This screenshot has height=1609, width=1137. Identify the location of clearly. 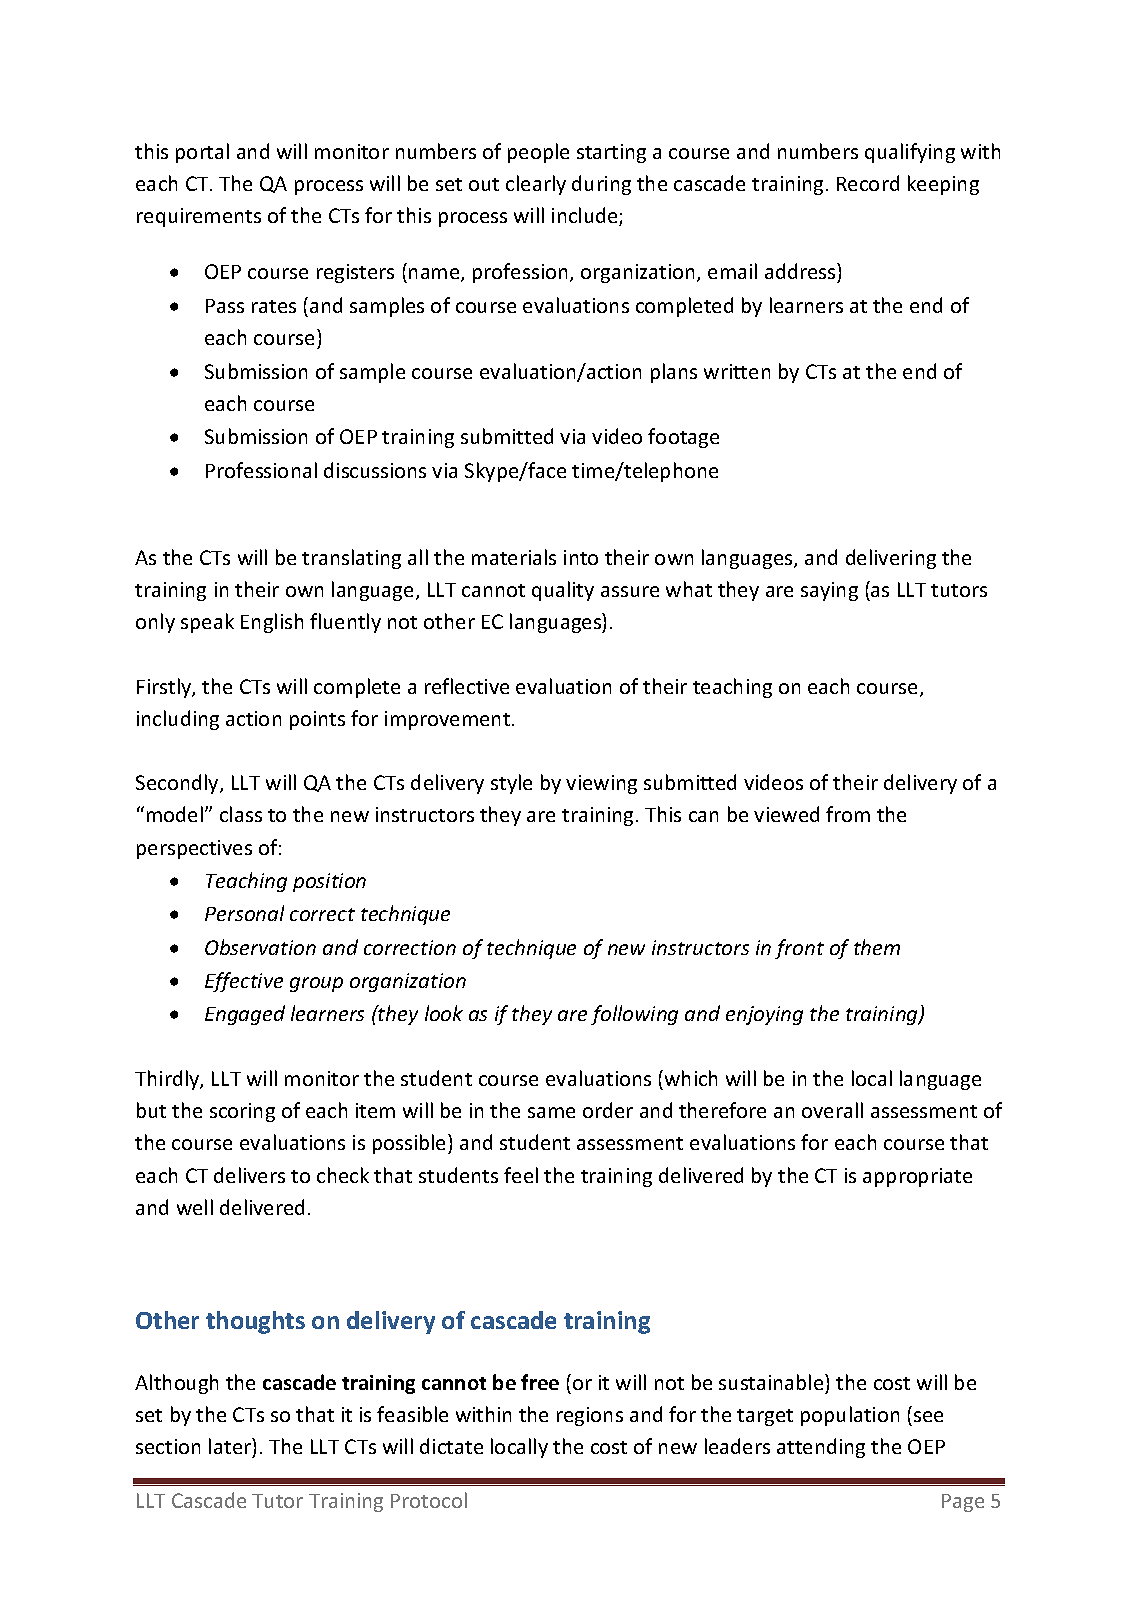
(536, 185).
